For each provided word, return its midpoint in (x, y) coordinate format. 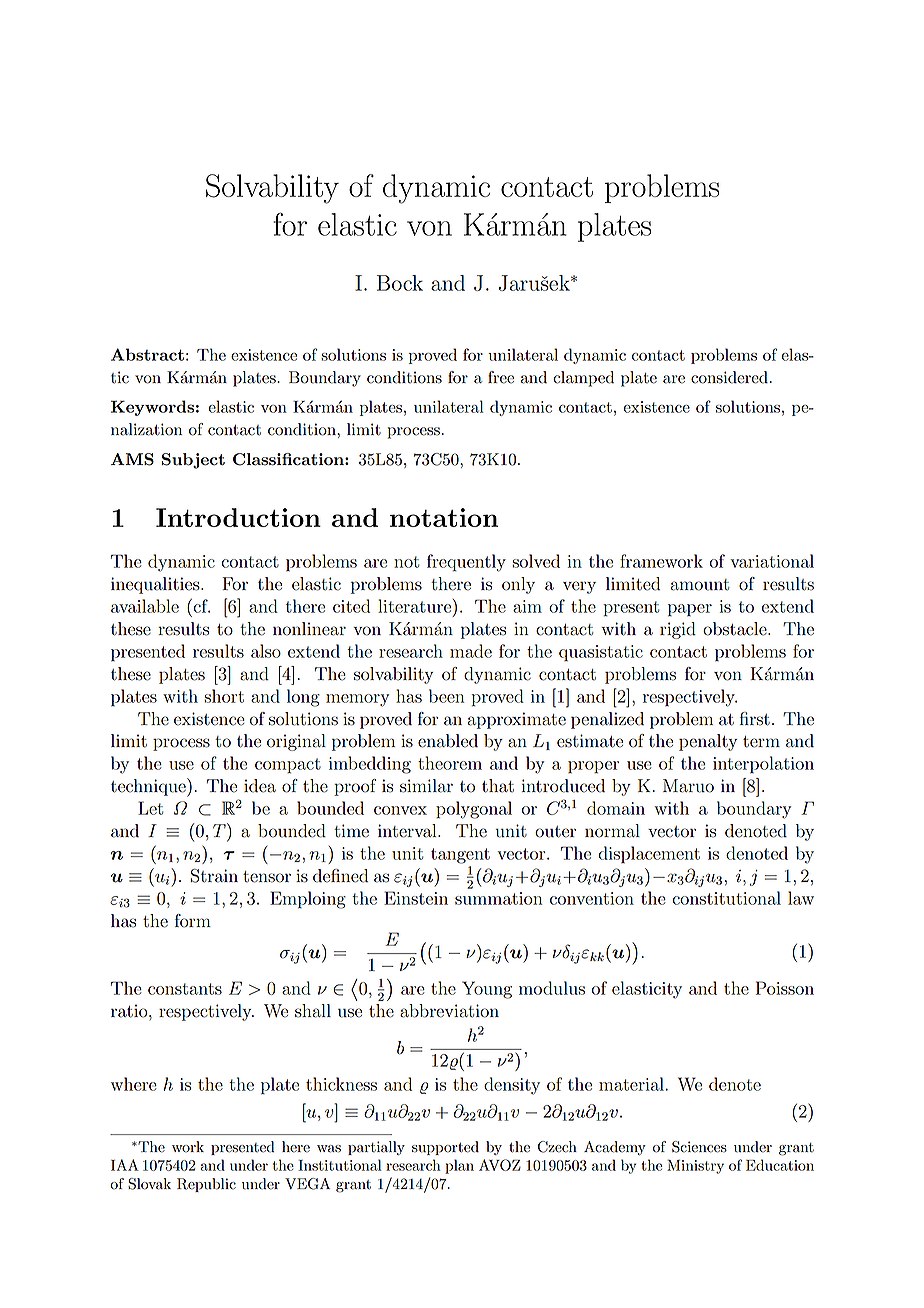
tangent (460, 856)
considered (729, 377)
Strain (214, 876)
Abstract (147, 354)
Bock (400, 283)
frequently (466, 563)
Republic (206, 1185)
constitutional (726, 898)
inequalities (156, 585)
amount (699, 585)
